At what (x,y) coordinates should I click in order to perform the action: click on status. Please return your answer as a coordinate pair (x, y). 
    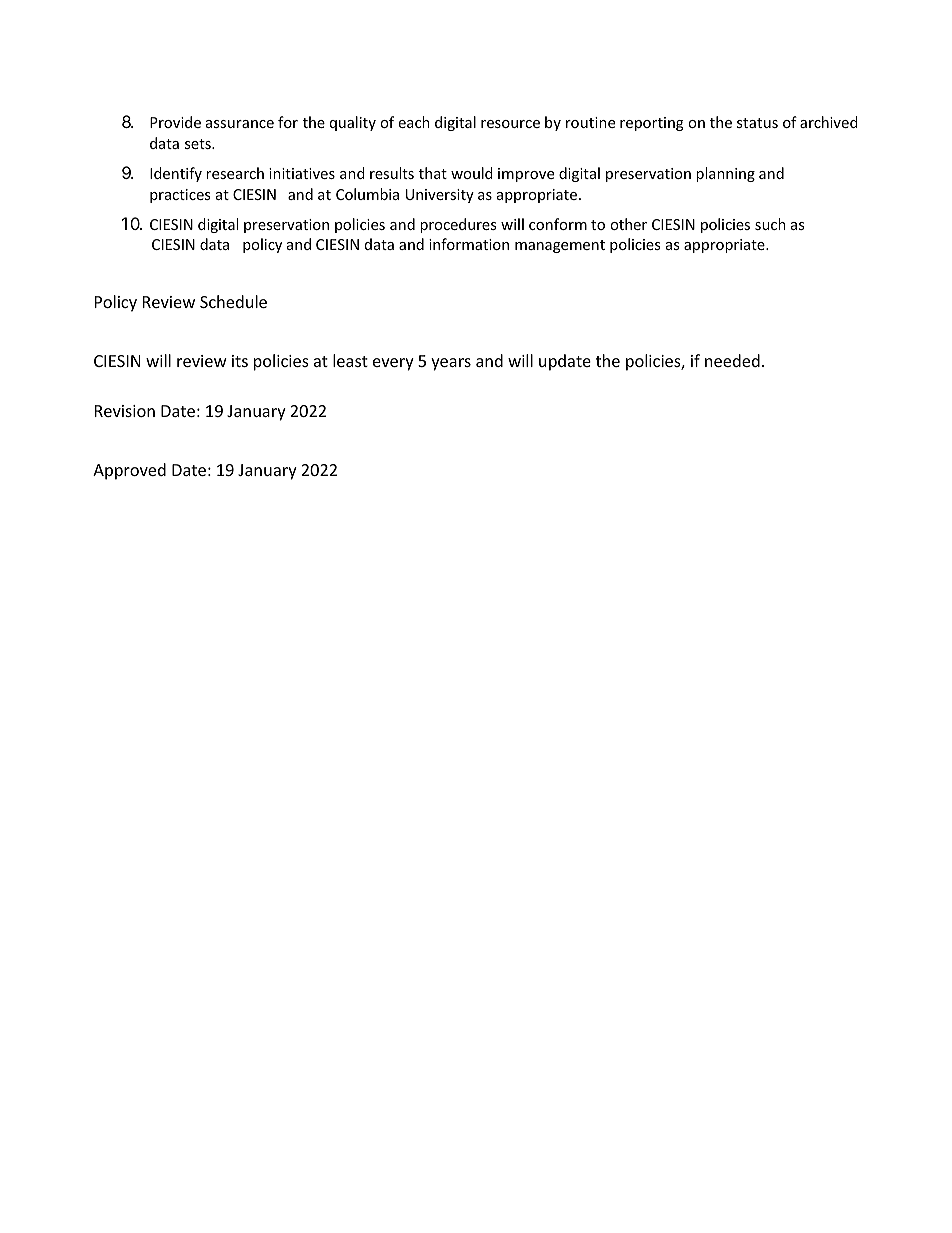
    Looking at the image, I should click on (757, 123).
